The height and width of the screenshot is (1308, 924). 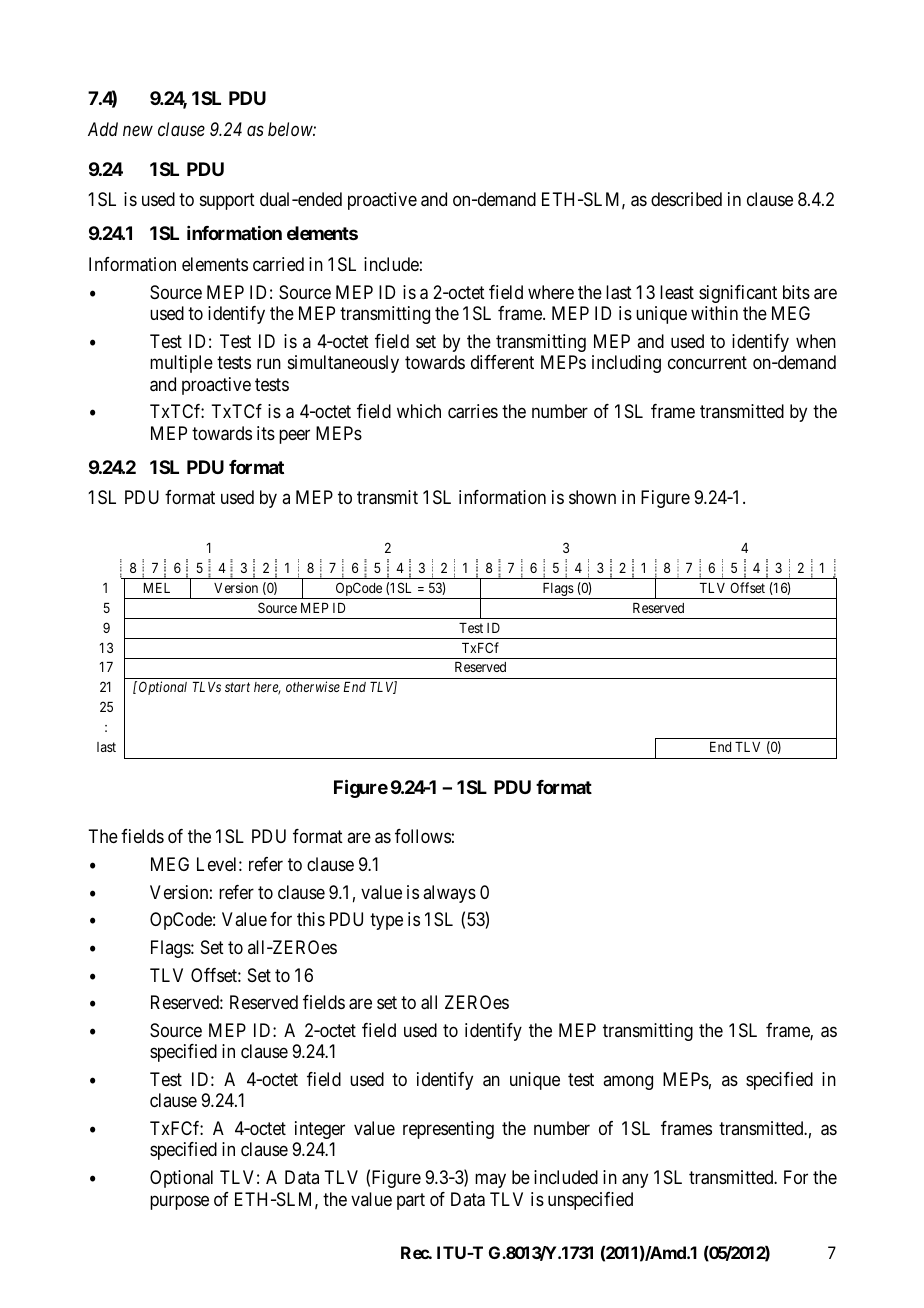 I want to click on including, so click(x=626, y=364).
